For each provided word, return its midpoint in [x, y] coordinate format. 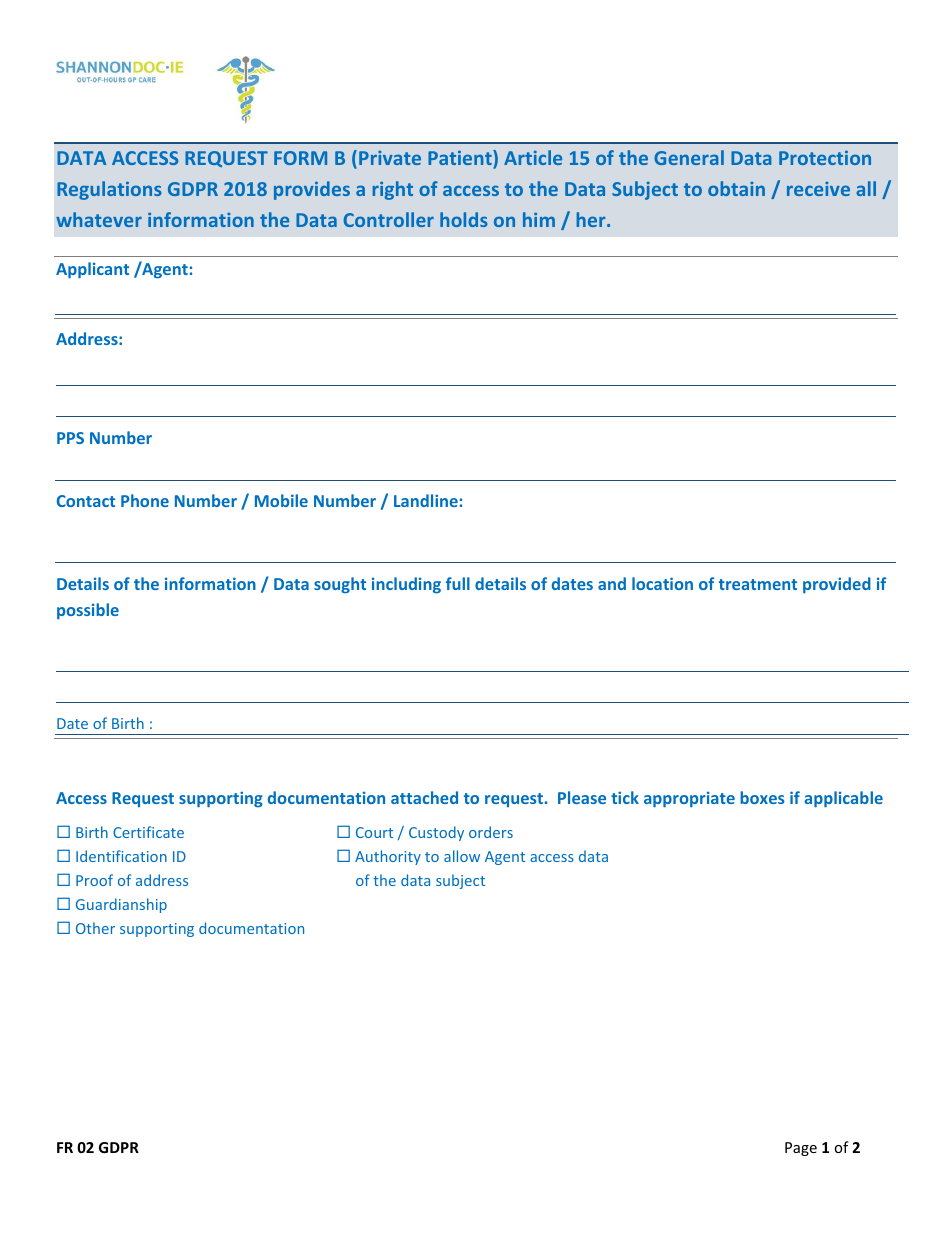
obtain [736, 188]
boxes [762, 797]
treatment [758, 584]
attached [424, 797]
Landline [426, 500]
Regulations [109, 190]
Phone [145, 500]
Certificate [148, 832]
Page [801, 1149]
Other [95, 928]
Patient [461, 159]
